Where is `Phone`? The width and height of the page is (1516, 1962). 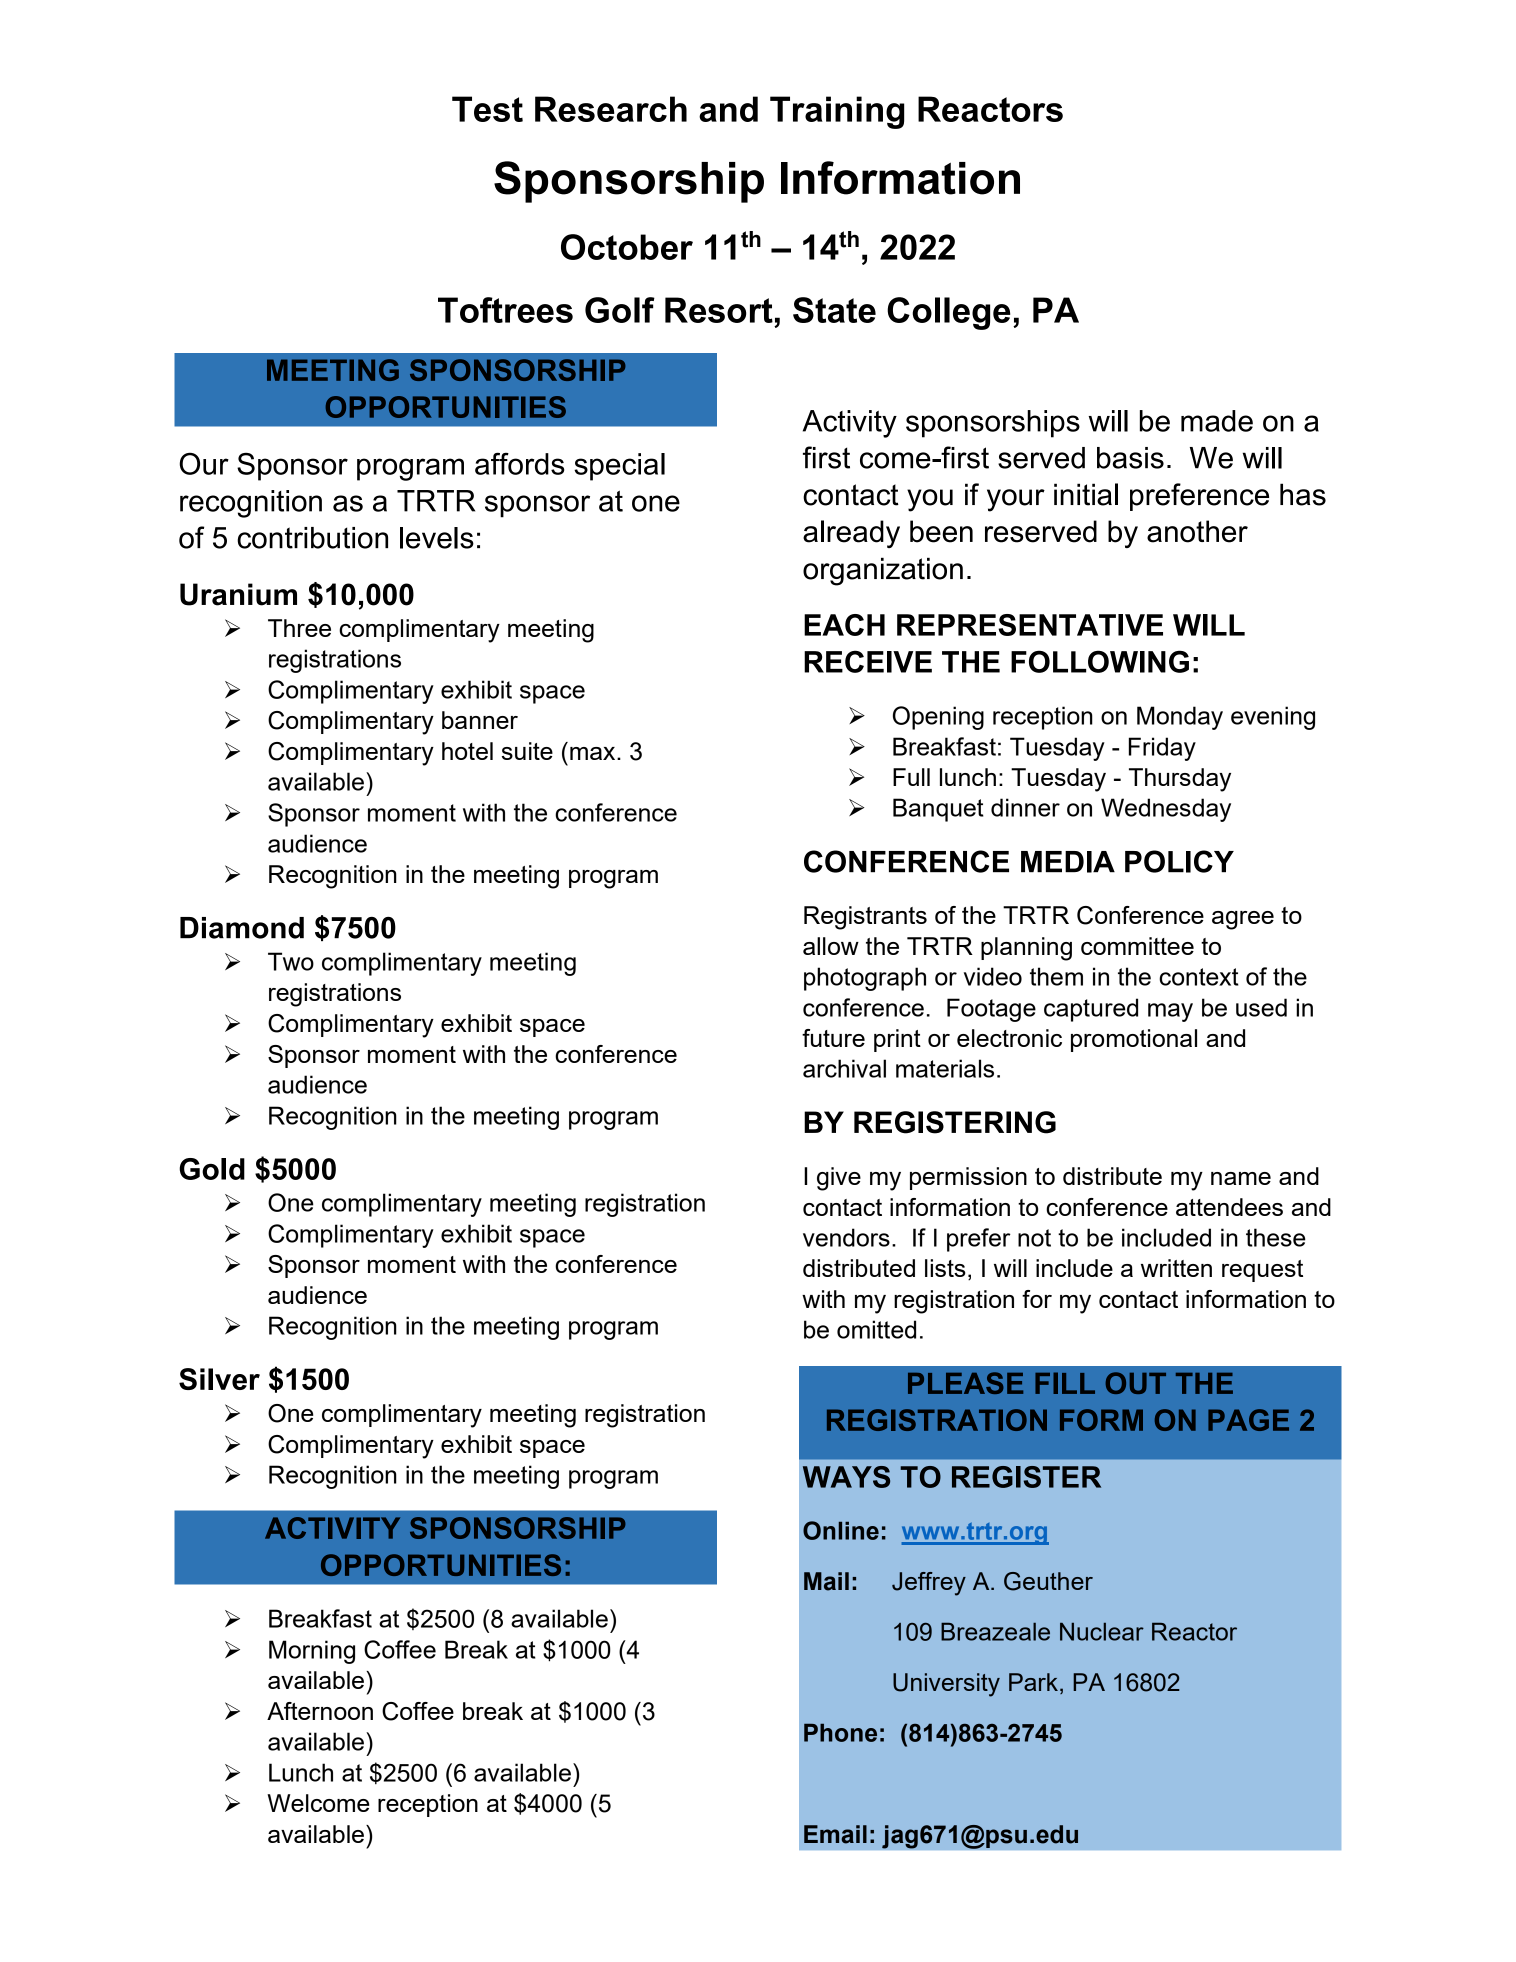 Phone is located at coordinates (840, 1732).
